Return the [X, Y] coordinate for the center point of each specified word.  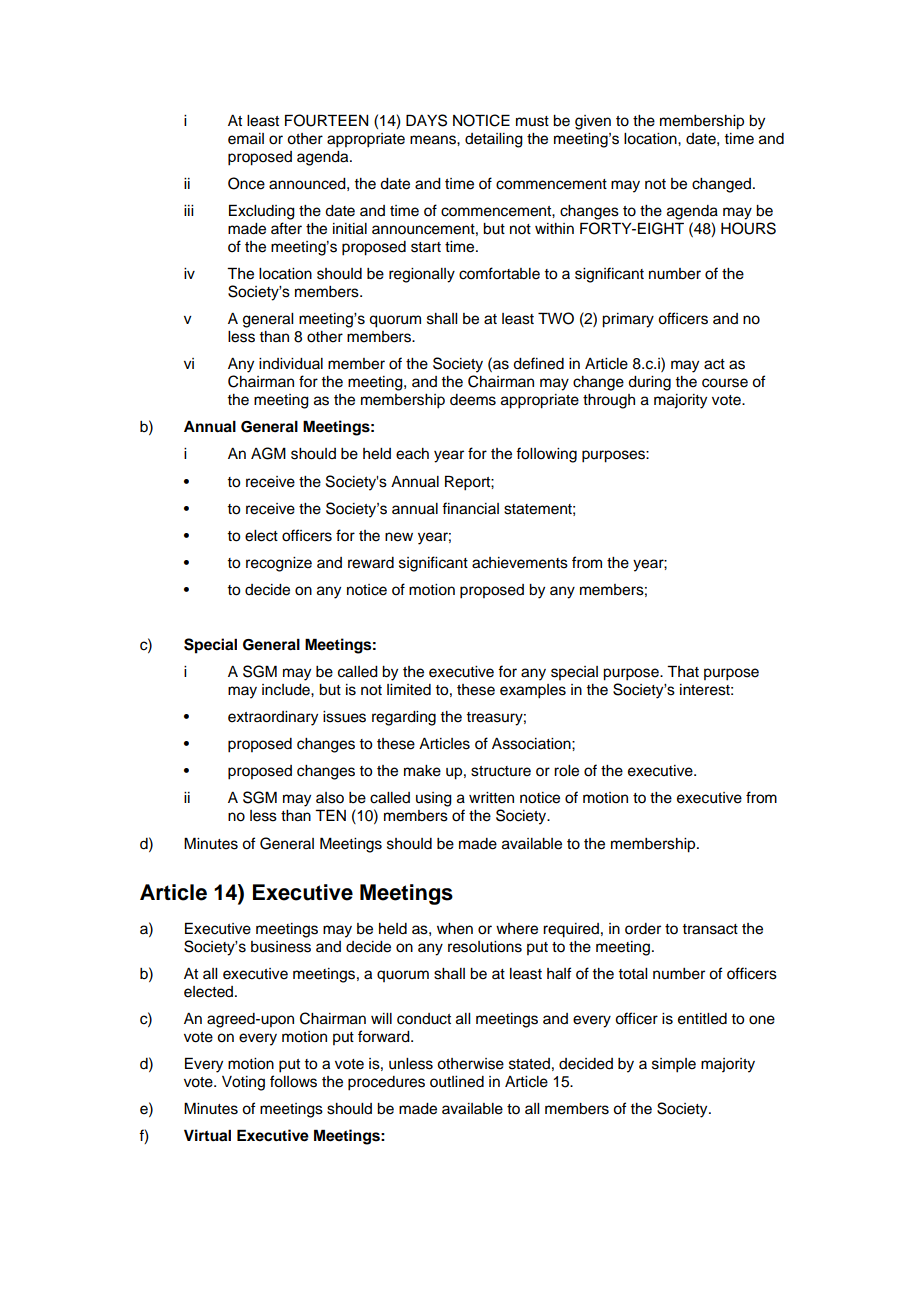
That [683, 671]
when [455, 929]
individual [291, 364]
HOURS [748, 228]
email [246, 139]
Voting [243, 1083]
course [725, 383]
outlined [457, 1082]
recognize [279, 564]
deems [473, 400]
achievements [520, 563]
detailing [494, 140]
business [281, 947]
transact [710, 929]
